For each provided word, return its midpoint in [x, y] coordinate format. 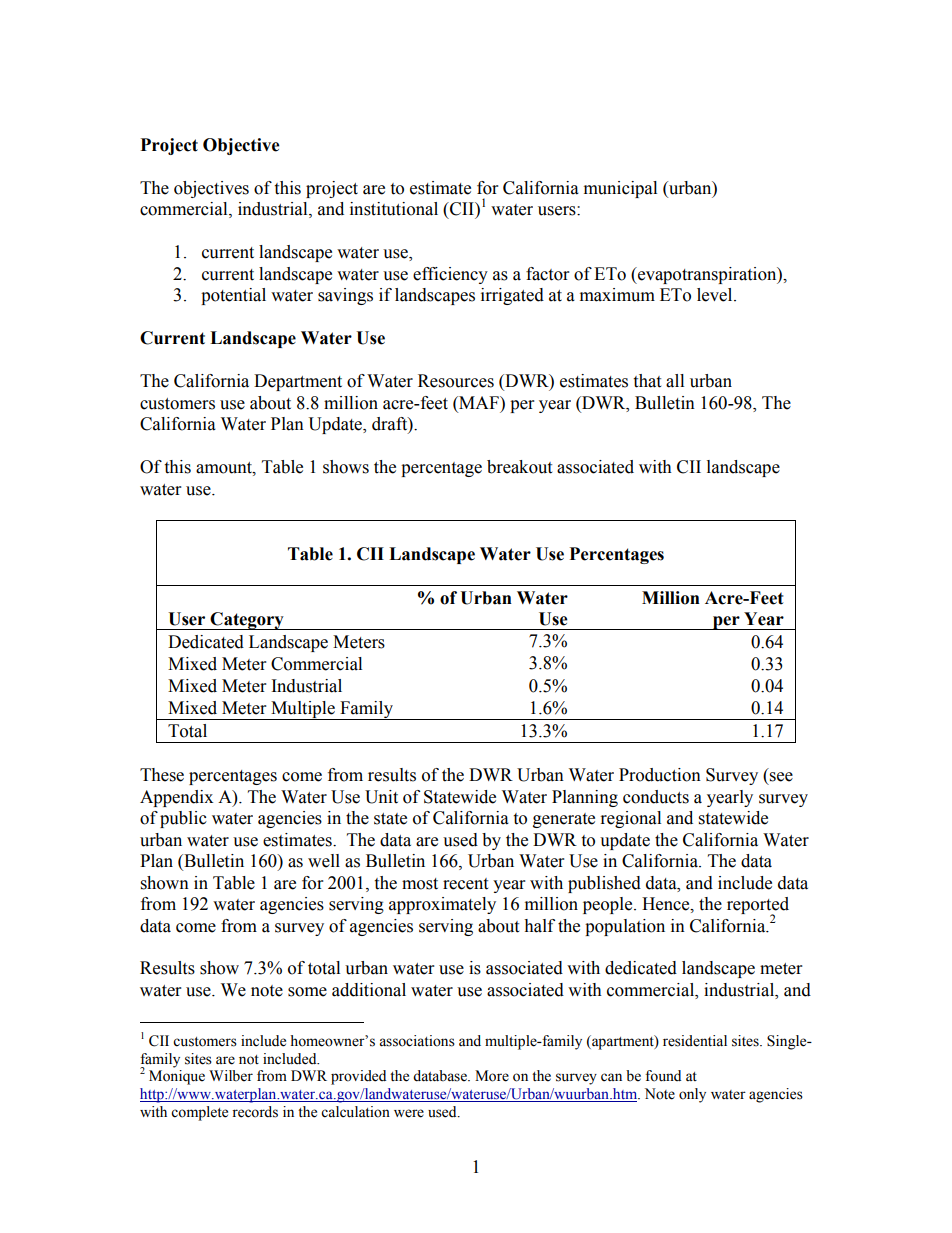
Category [247, 621]
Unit [381, 797]
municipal [620, 189]
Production [660, 775]
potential [233, 296]
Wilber [231, 1076]
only [692, 1095]
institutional [394, 209]
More [492, 1076]
